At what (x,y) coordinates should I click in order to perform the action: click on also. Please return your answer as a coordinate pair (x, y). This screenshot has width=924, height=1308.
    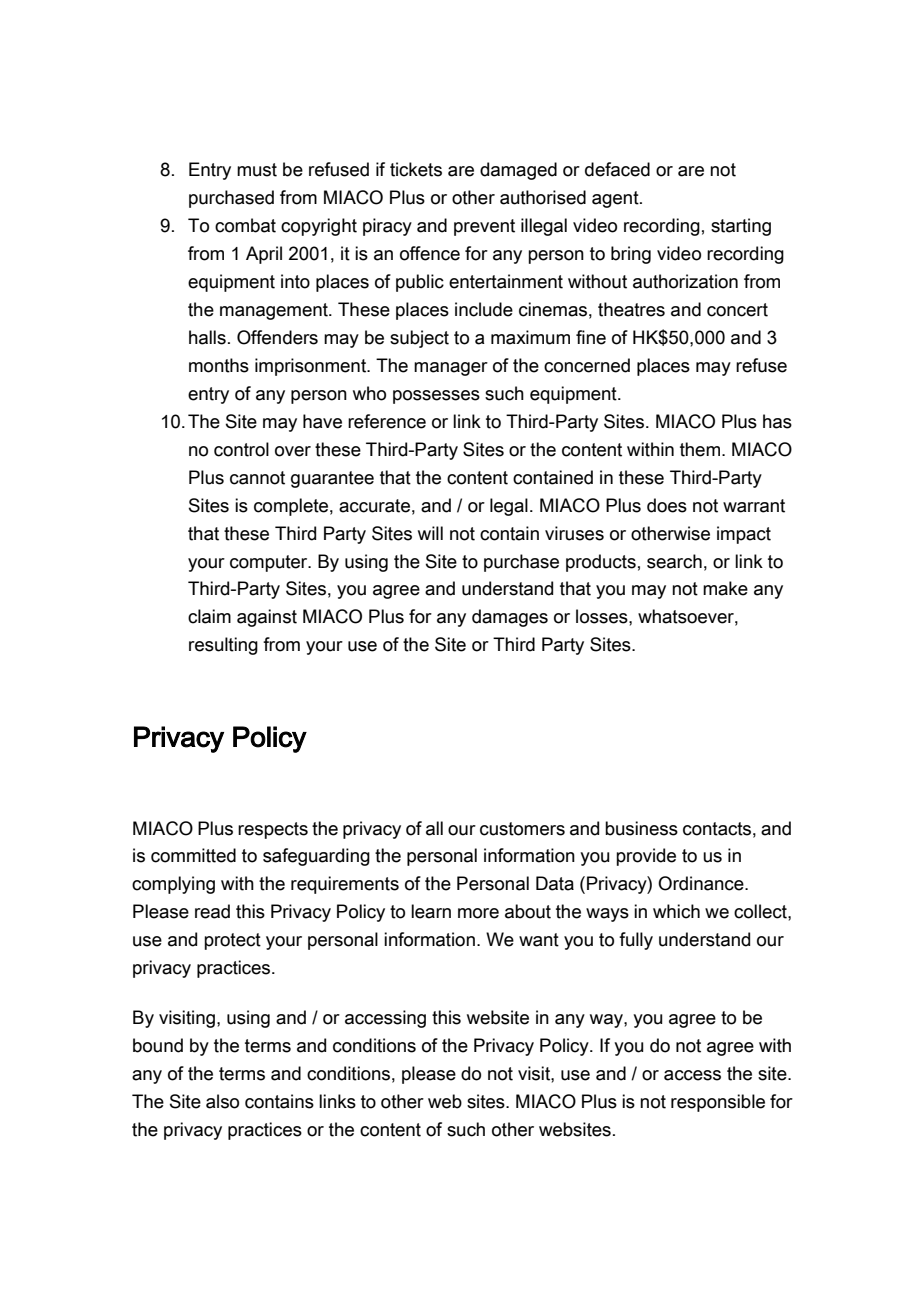
    Looking at the image, I should click on (222, 1101).
